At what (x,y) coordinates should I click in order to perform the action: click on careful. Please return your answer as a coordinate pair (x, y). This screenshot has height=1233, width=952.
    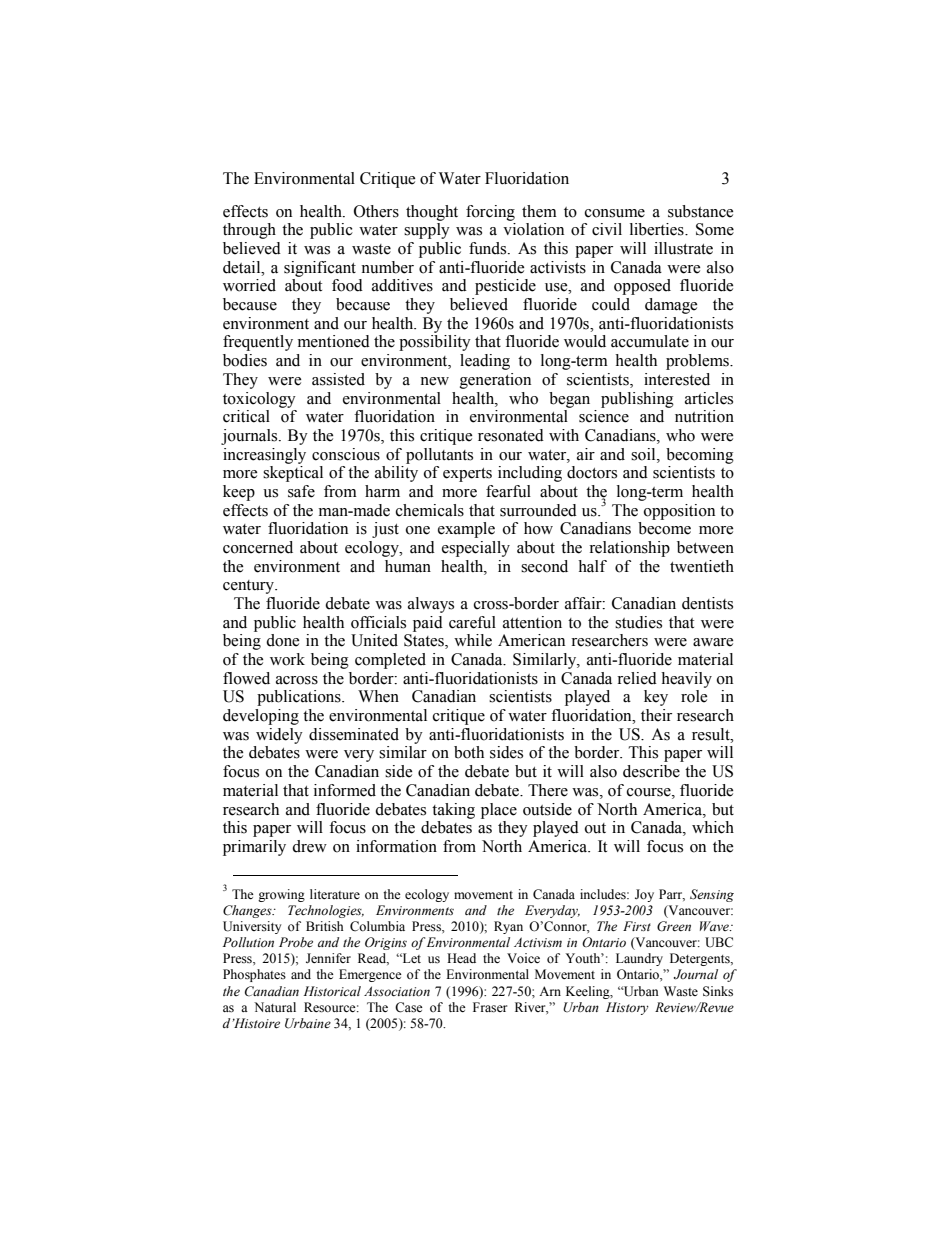
    Looking at the image, I should click on (472, 622).
